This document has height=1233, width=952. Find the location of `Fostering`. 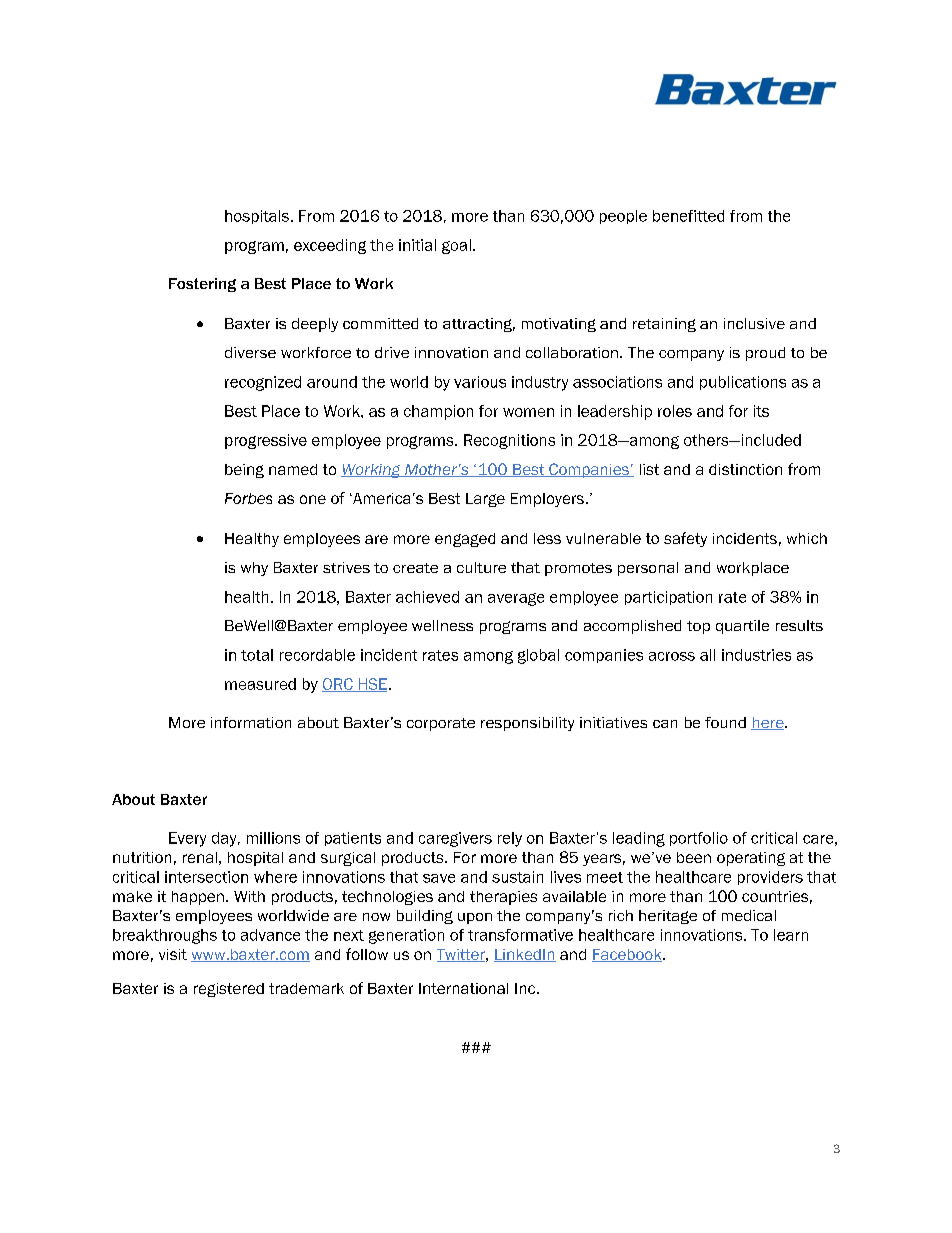

Fostering is located at coordinates (202, 285).
